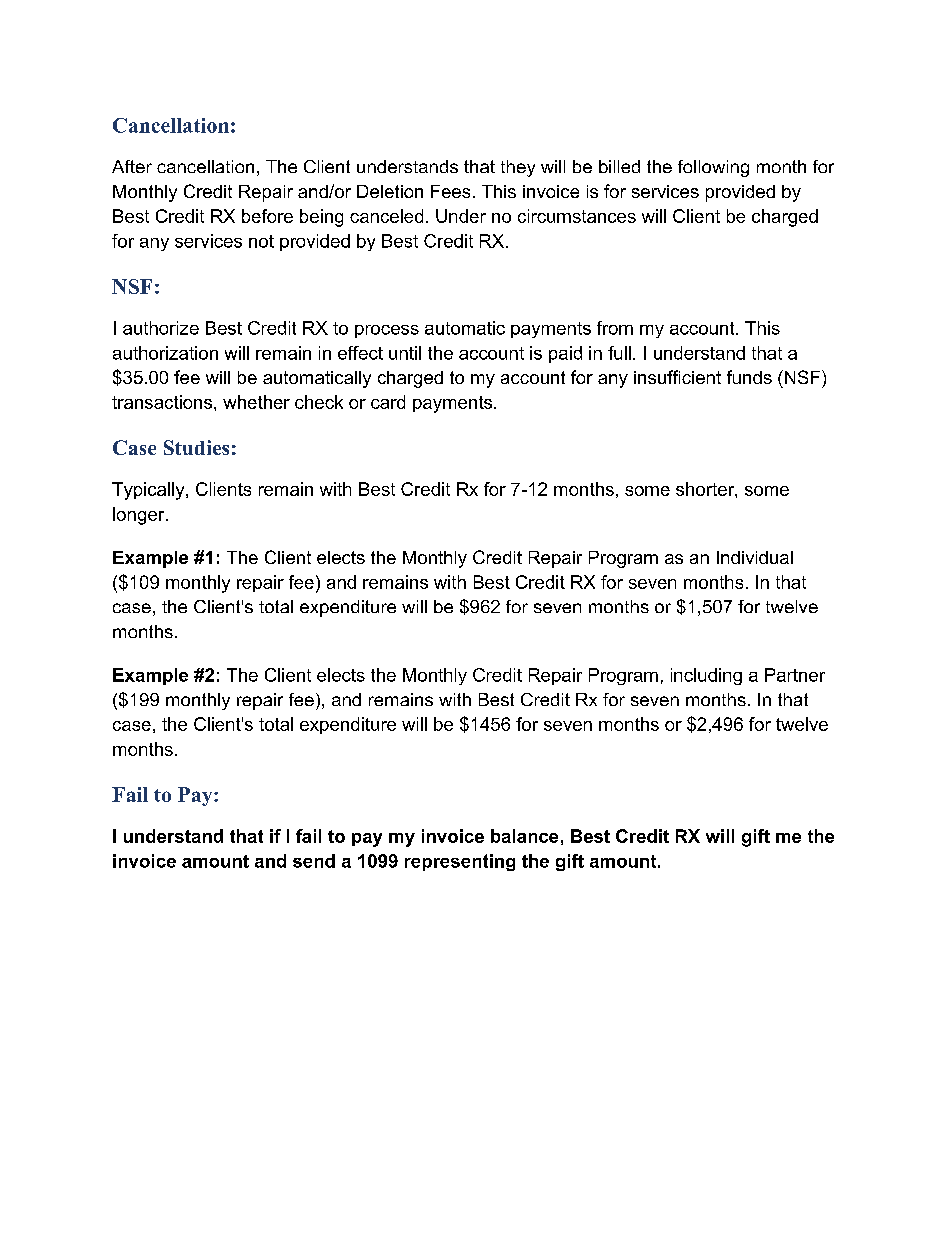 This image has width=952, height=1233. Describe the element at coordinates (314, 861) in the image. I see `send` at that location.
